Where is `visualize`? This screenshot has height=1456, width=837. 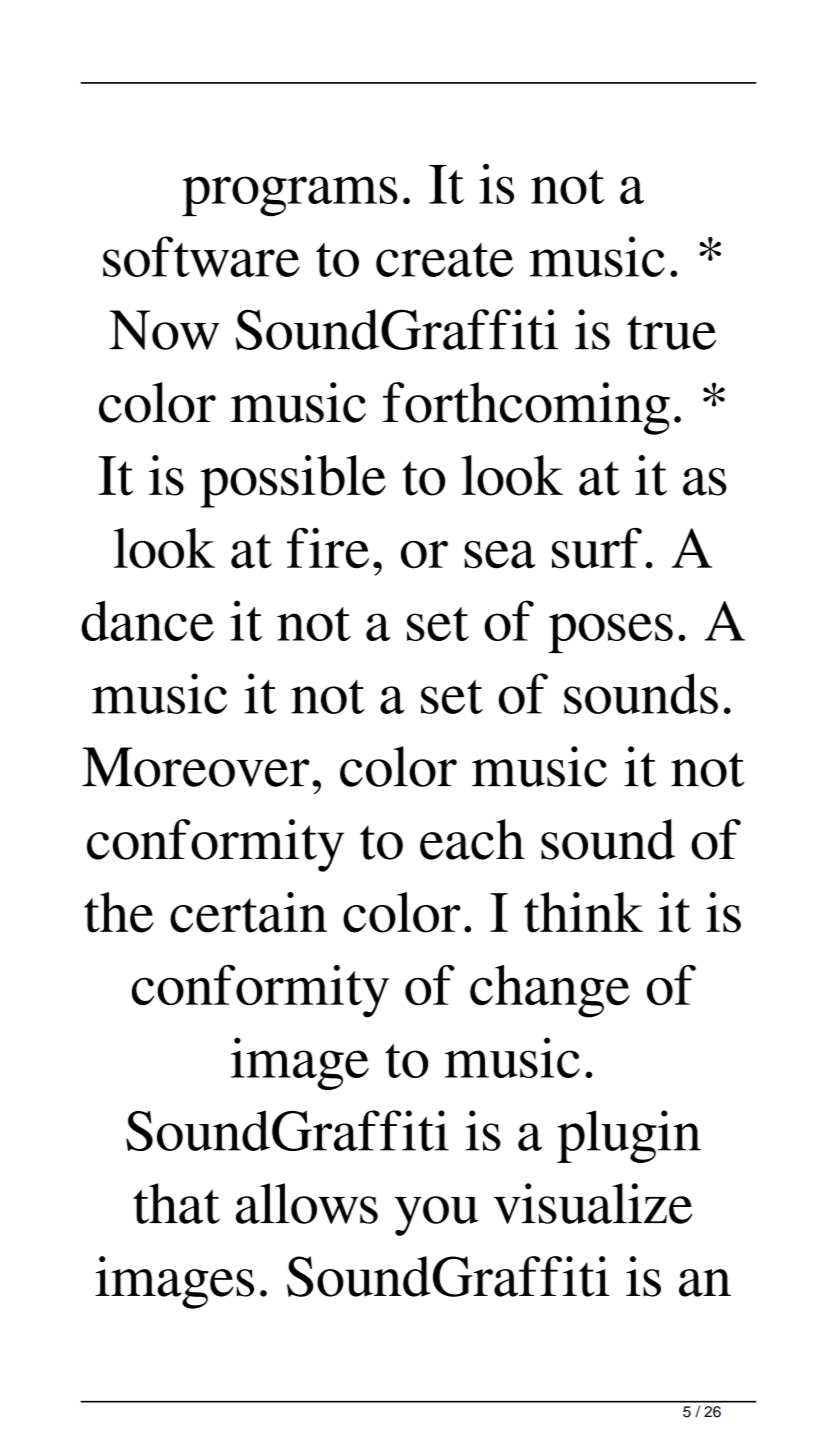
visualize is located at coordinates (593, 1203).
